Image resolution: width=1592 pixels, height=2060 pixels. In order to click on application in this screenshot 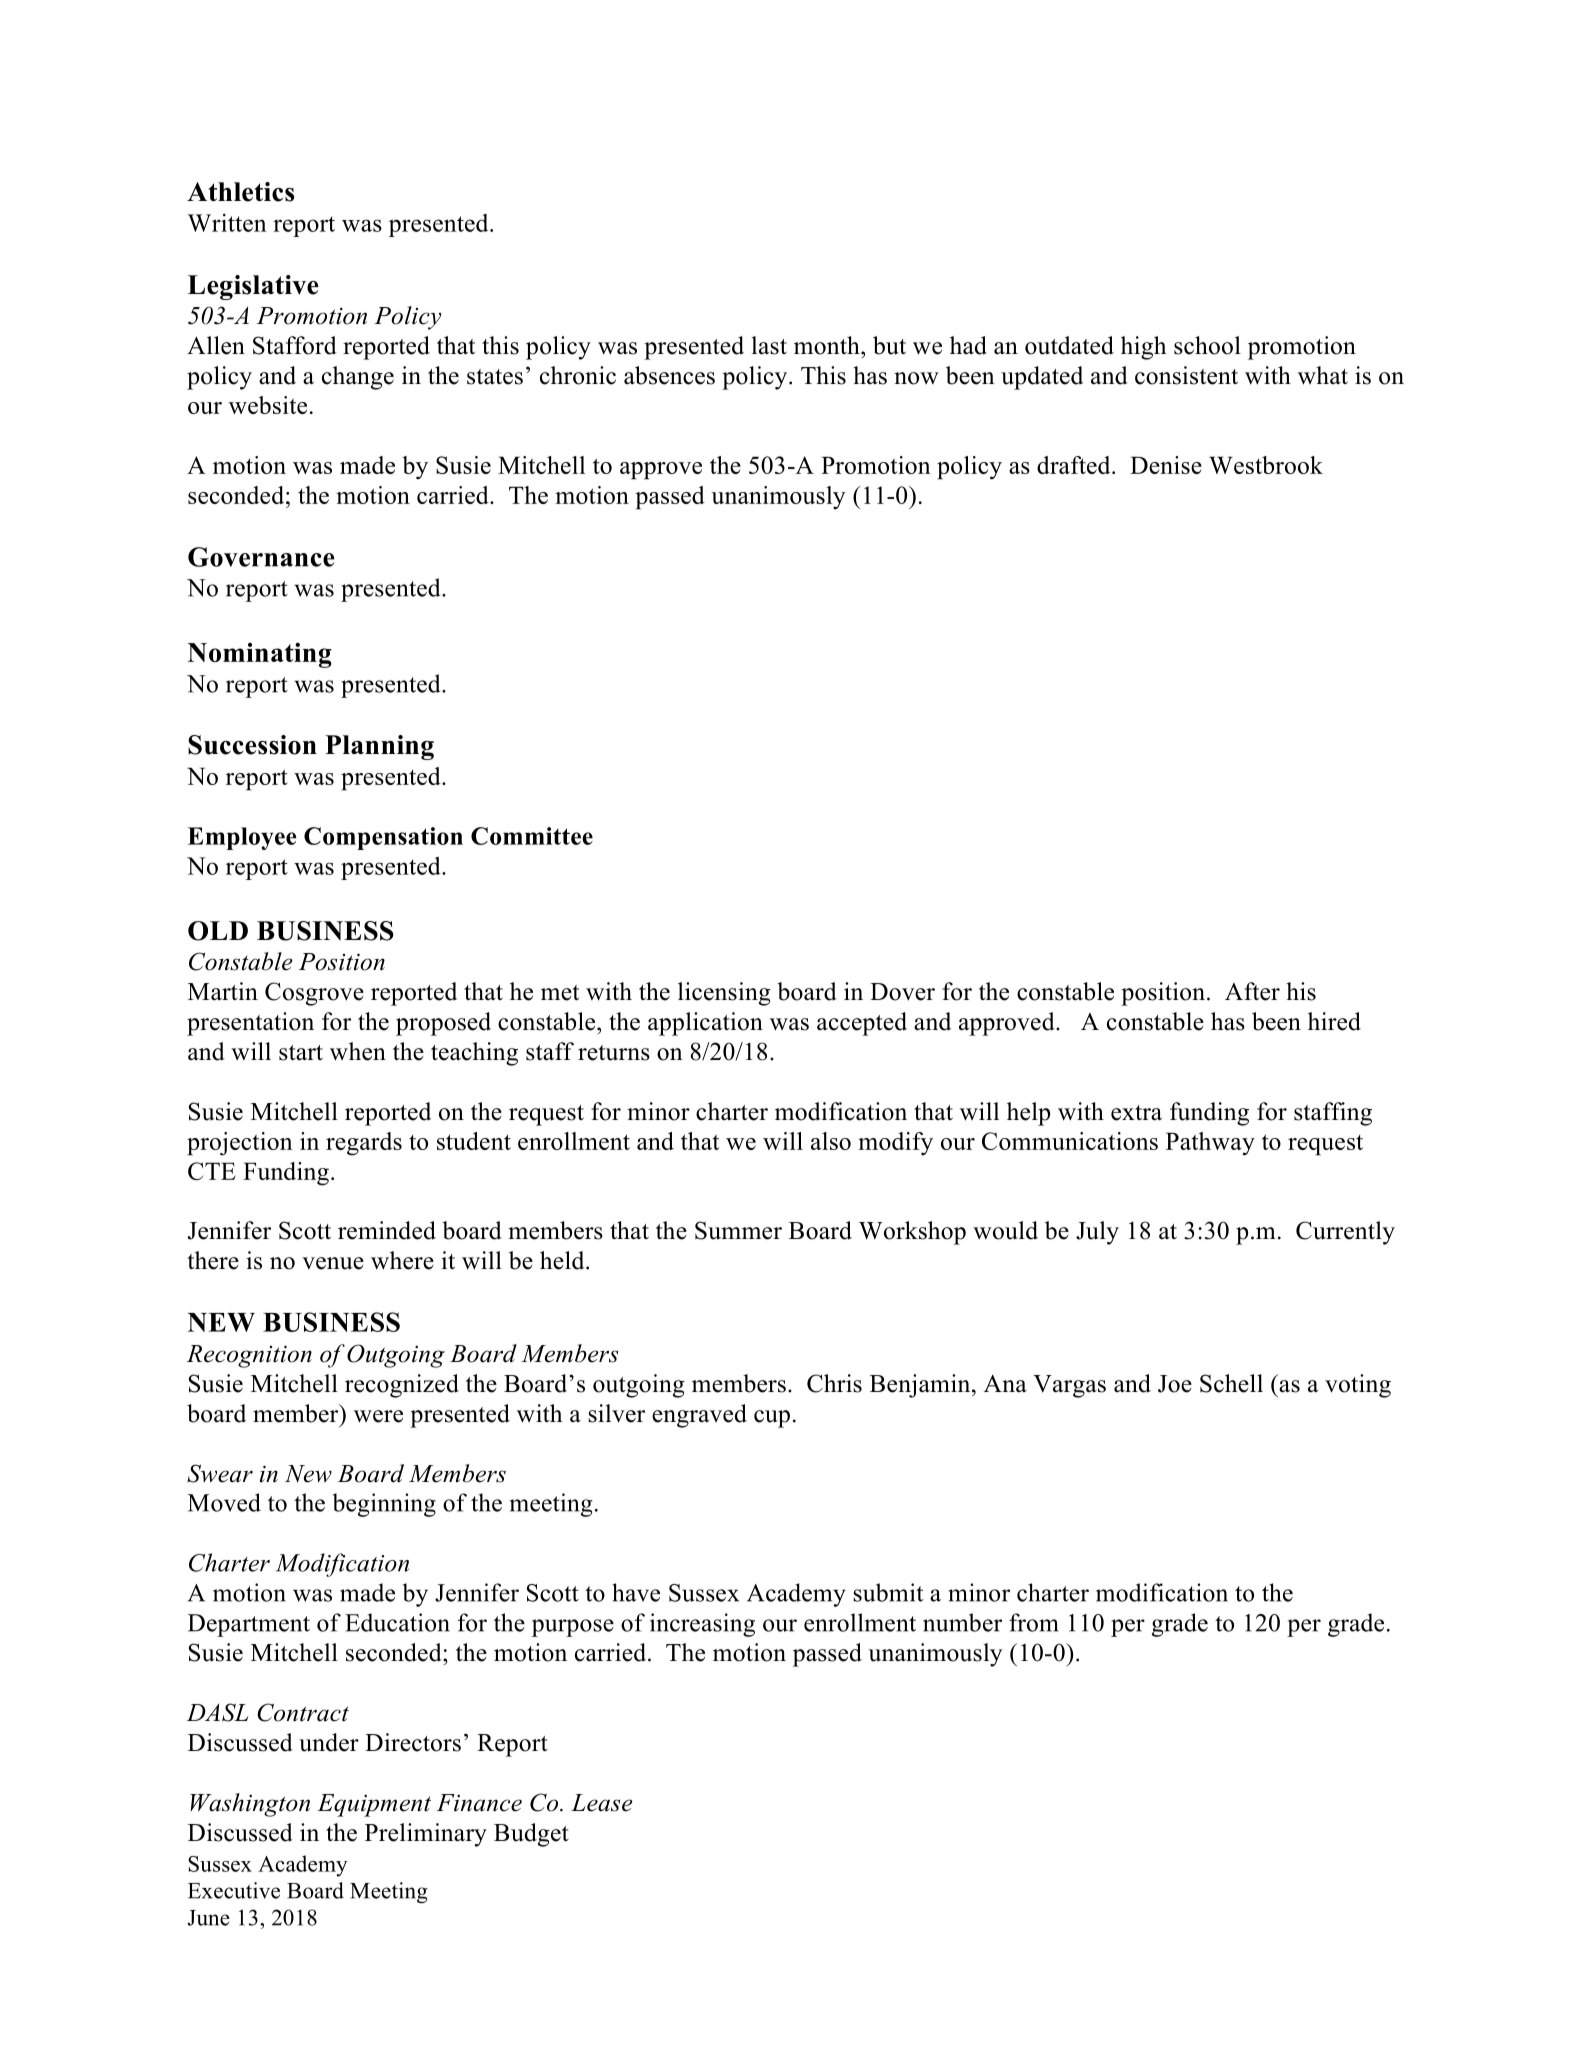, I will do `click(705, 1024)`.
